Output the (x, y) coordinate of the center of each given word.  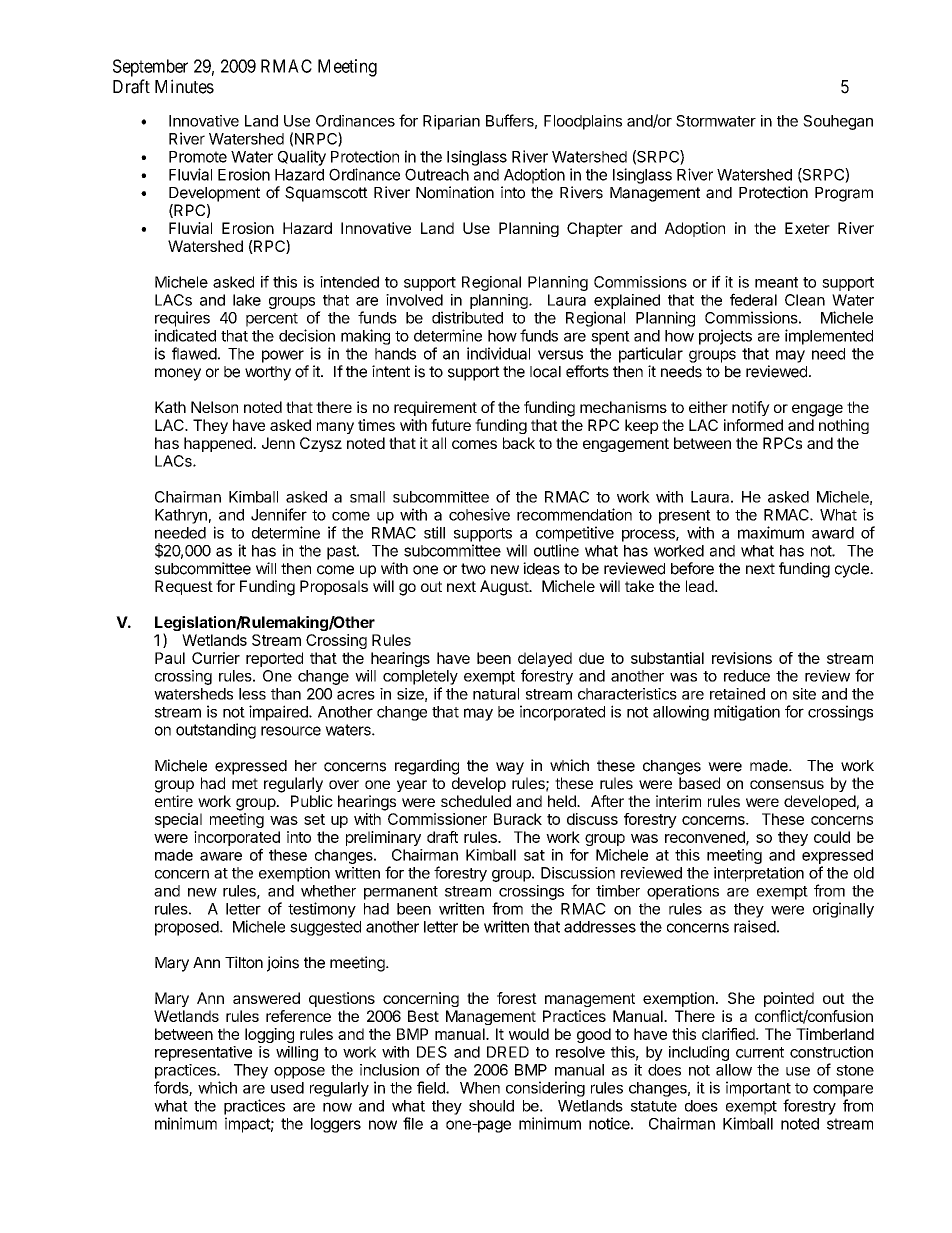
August (505, 588)
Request (184, 587)
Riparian (451, 122)
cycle (853, 570)
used (287, 1088)
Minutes (184, 86)
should (491, 1106)
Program (844, 194)
